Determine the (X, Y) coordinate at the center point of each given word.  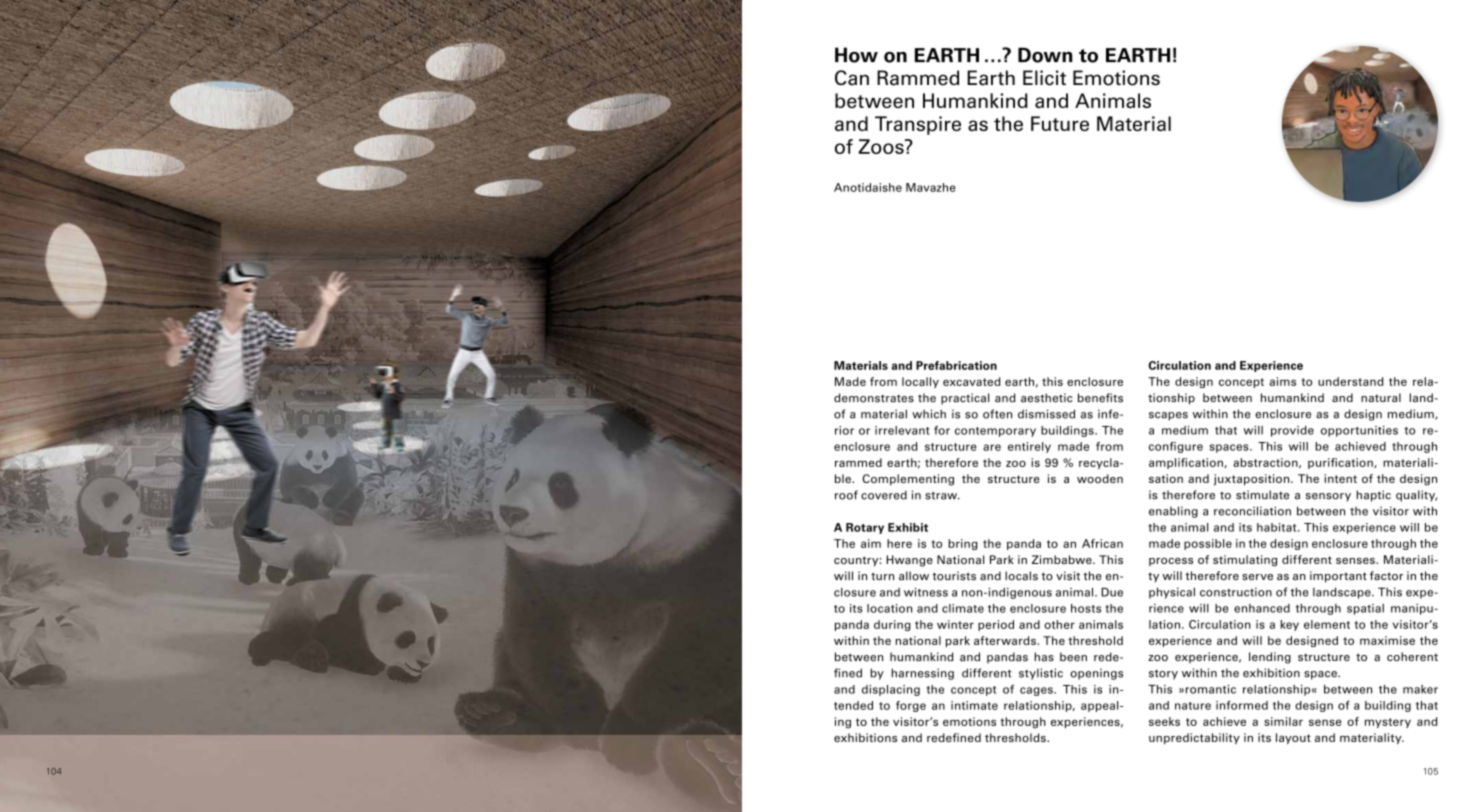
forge (911, 706)
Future (1060, 123)
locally (920, 382)
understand (1350, 381)
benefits (1100, 398)
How (856, 55)
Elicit (1044, 78)
